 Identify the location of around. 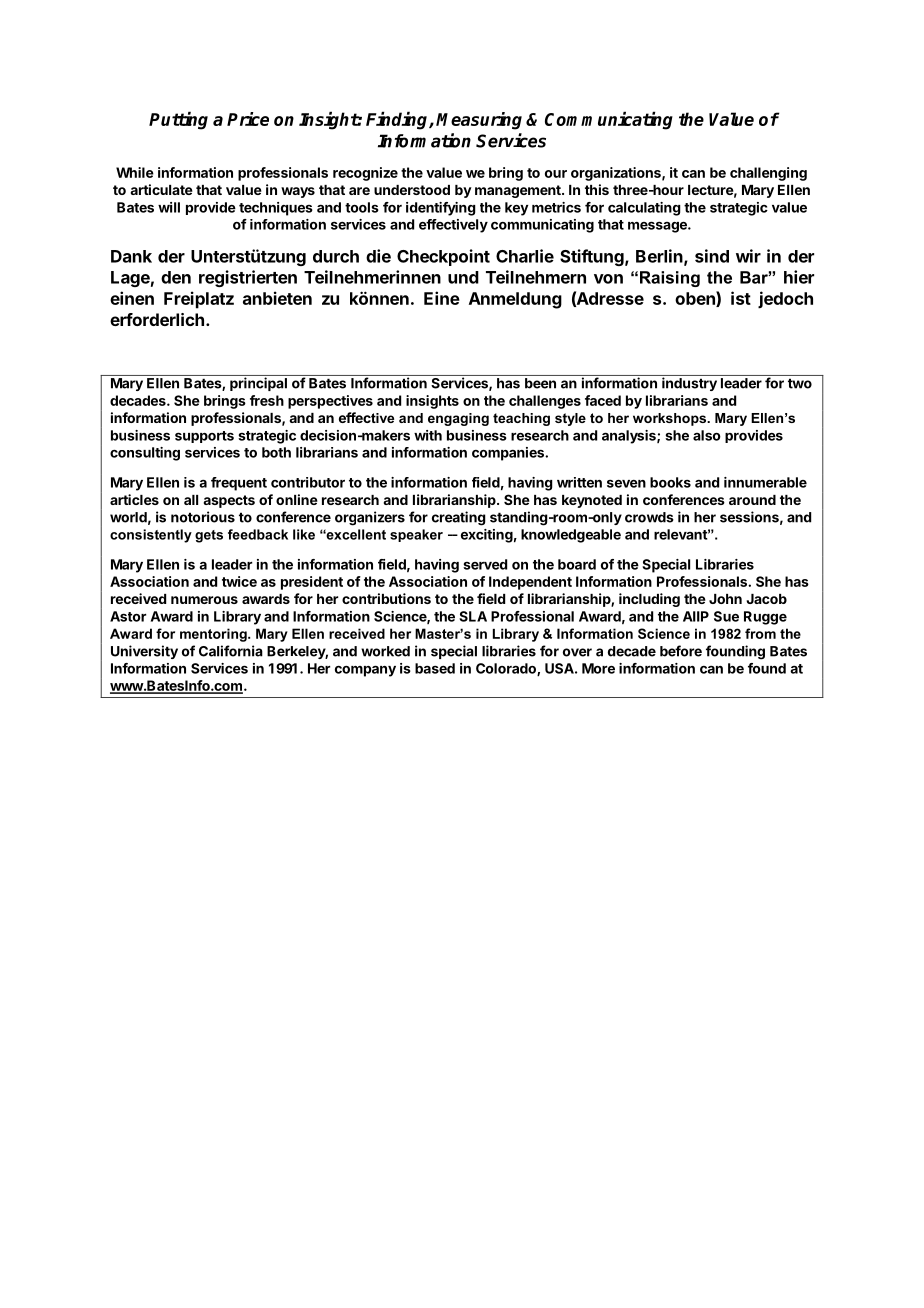
(752, 500).
